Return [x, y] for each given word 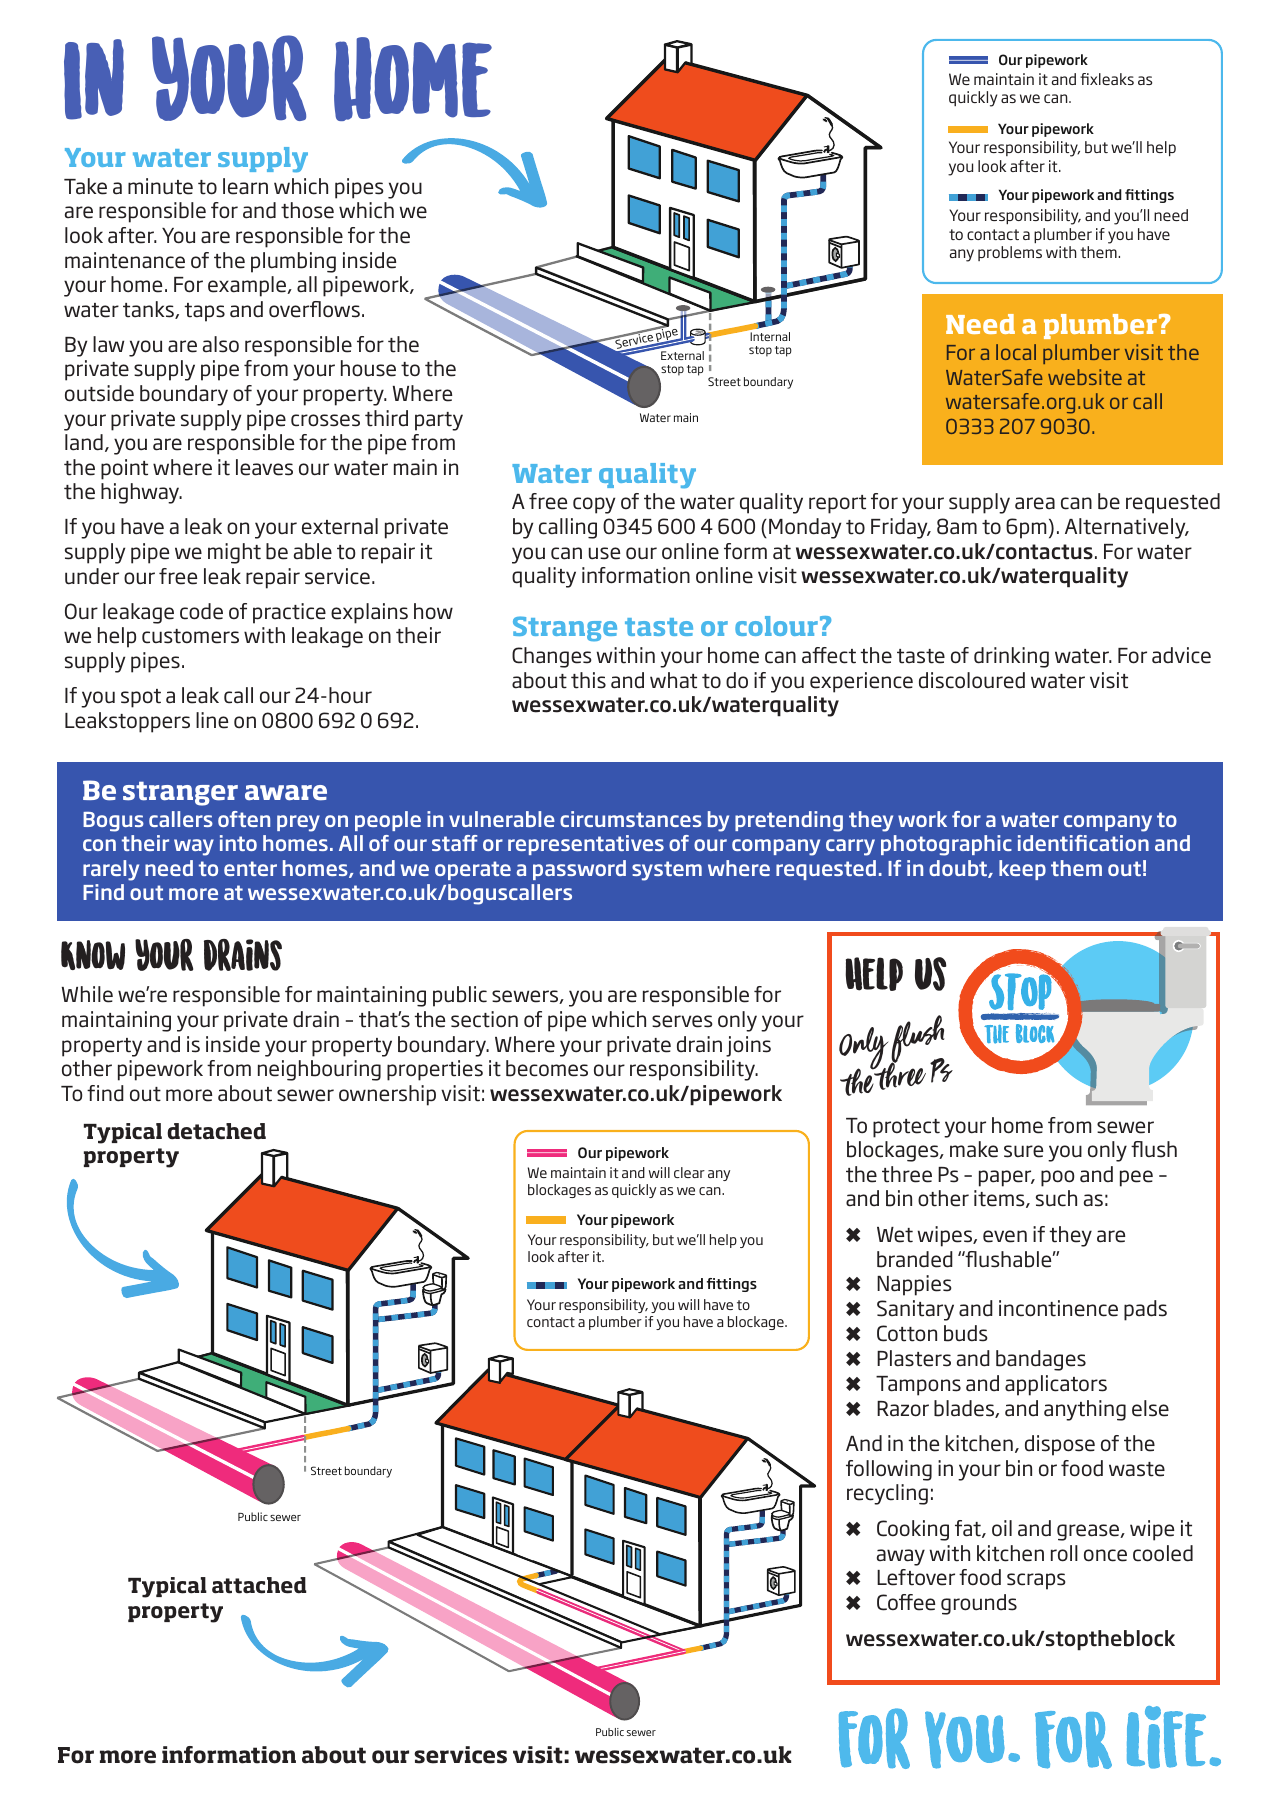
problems [1010, 253]
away [901, 1557]
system [667, 871]
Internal [770, 336]
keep [1022, 870]
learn [245, 186]
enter [250, 868]
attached [259, 1585]
